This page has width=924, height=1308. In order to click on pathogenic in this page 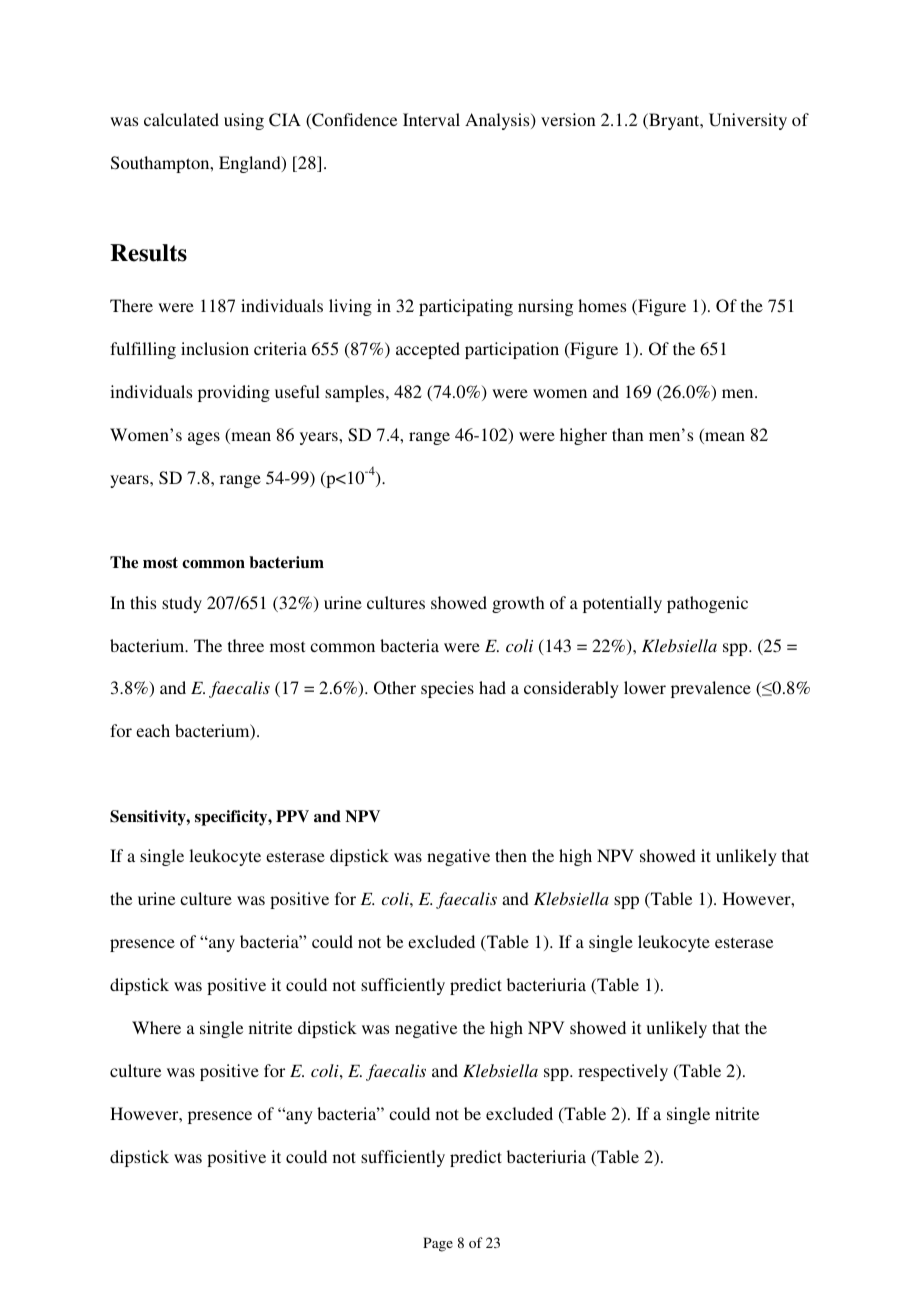, I will do `click(707, 604)`.
